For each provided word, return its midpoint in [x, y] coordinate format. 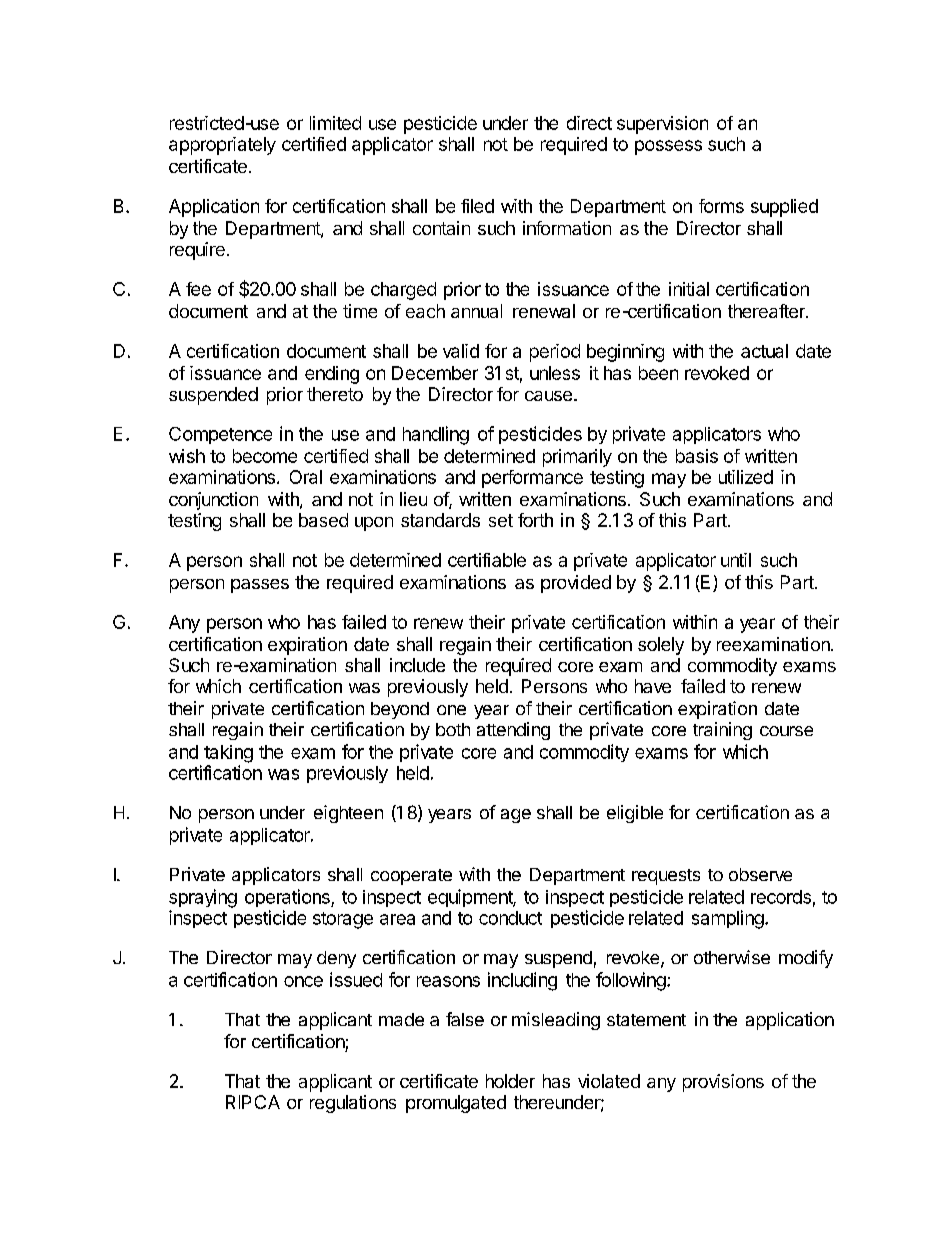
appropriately [222, 146]
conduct [510, 918]
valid [461, 351]
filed [477, 206]
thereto [335, 394]
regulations [353, 1104]
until [736, 560]
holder [510, 1081]
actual [764, 351]
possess [668, 147]
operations [288, 898]
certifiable [487, 560]
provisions [723, 1083]
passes [260, 586]
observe [760, 874]
